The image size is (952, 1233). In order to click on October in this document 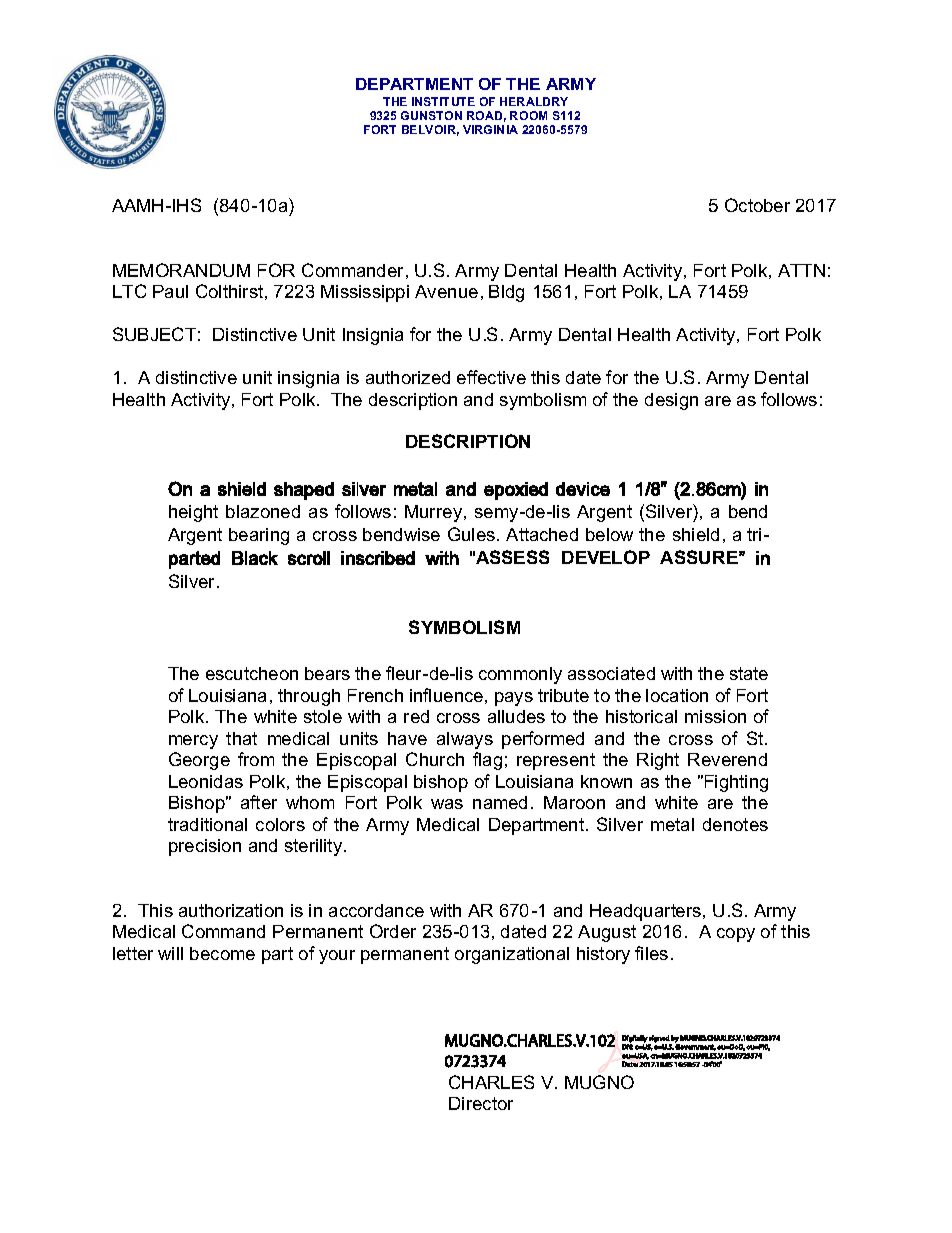, I will do `click(757, 205)`.
